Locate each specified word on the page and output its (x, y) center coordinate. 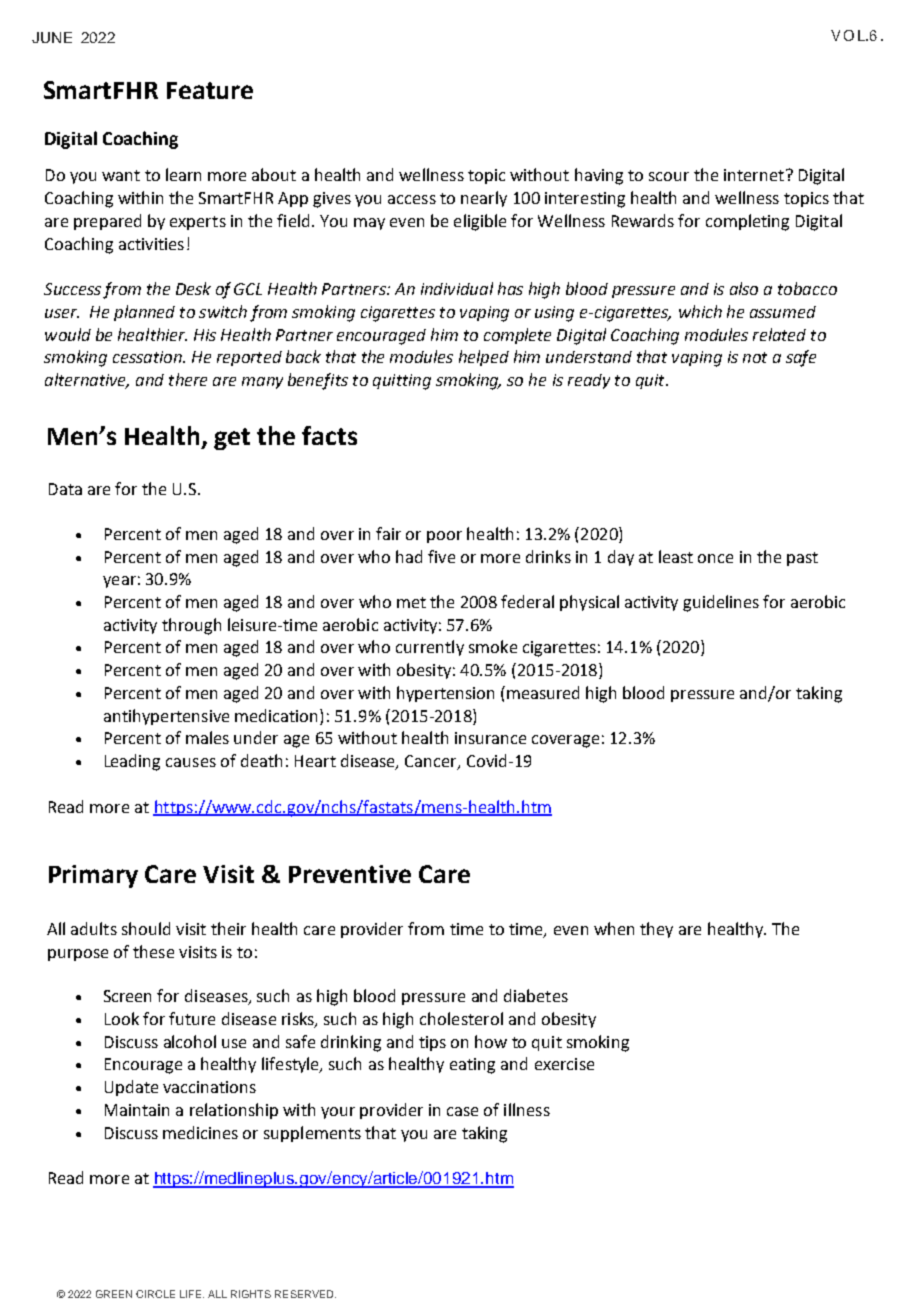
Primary (93, 876)
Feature (210, 90)
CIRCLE (155, 1294)
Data (65, 489)
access (412, 199)
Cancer (432, 762)
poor (444, 537)
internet (755, 175)
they (656, 930)
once (715, 558)
